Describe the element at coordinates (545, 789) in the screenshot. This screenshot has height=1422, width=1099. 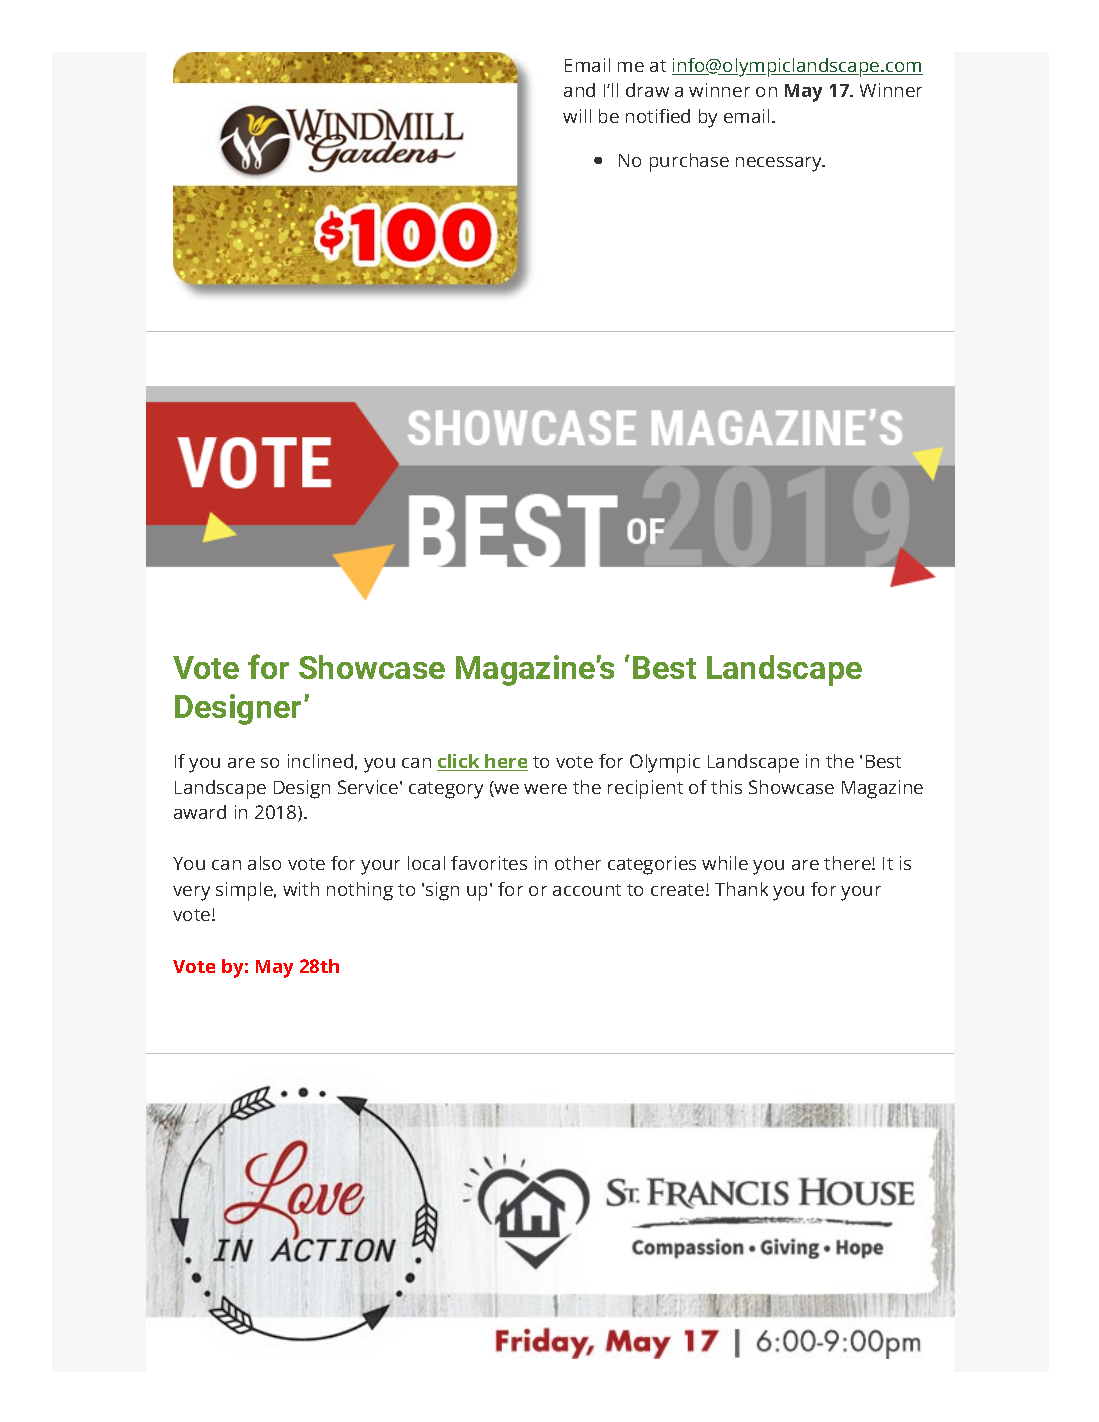
I see `were` at that location.
